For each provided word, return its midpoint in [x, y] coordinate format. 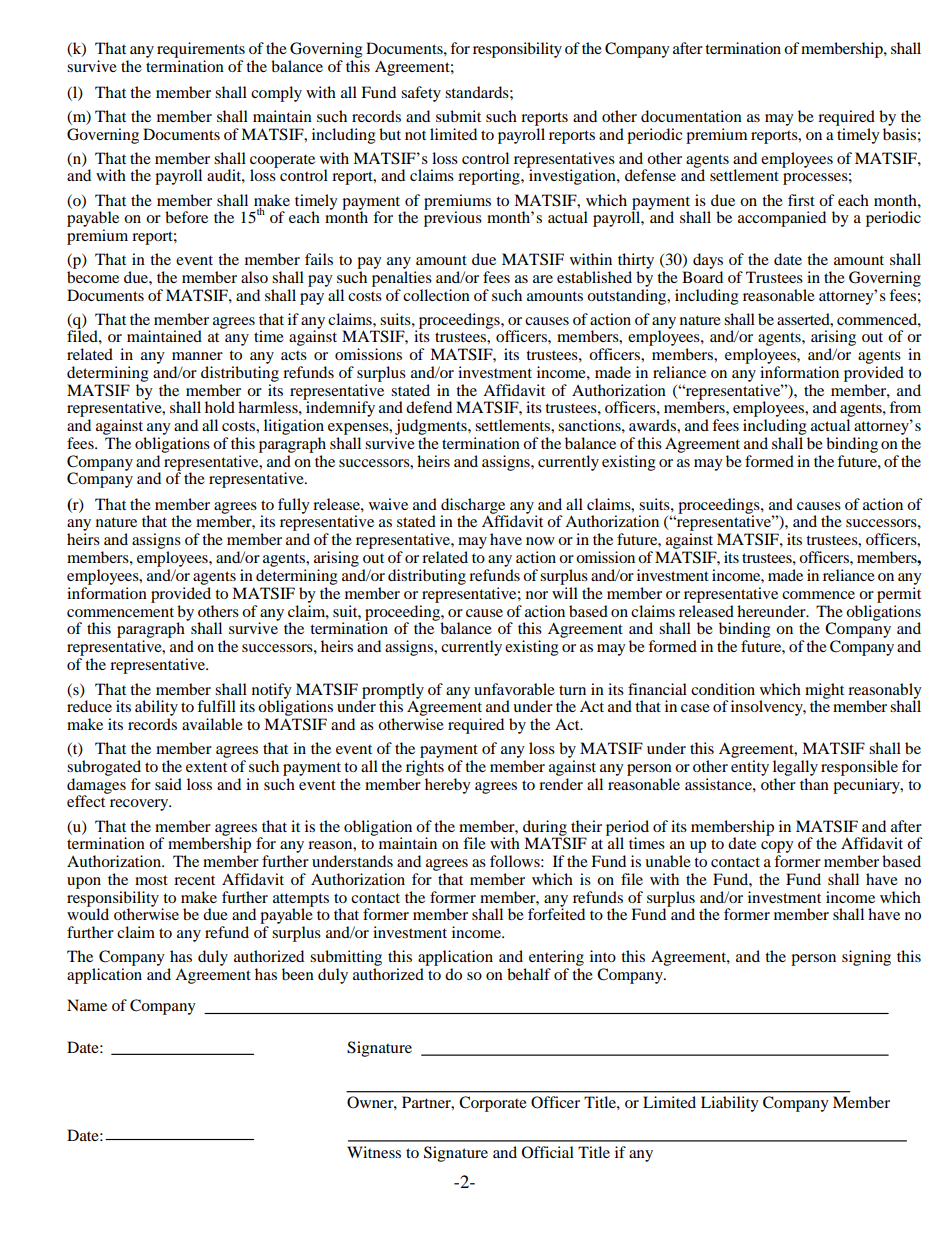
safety [421, 94]
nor [537, 595]
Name [87, 1005]
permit [899, 595]
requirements [201, 50]
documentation [691, 116]
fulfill [216, 706]
